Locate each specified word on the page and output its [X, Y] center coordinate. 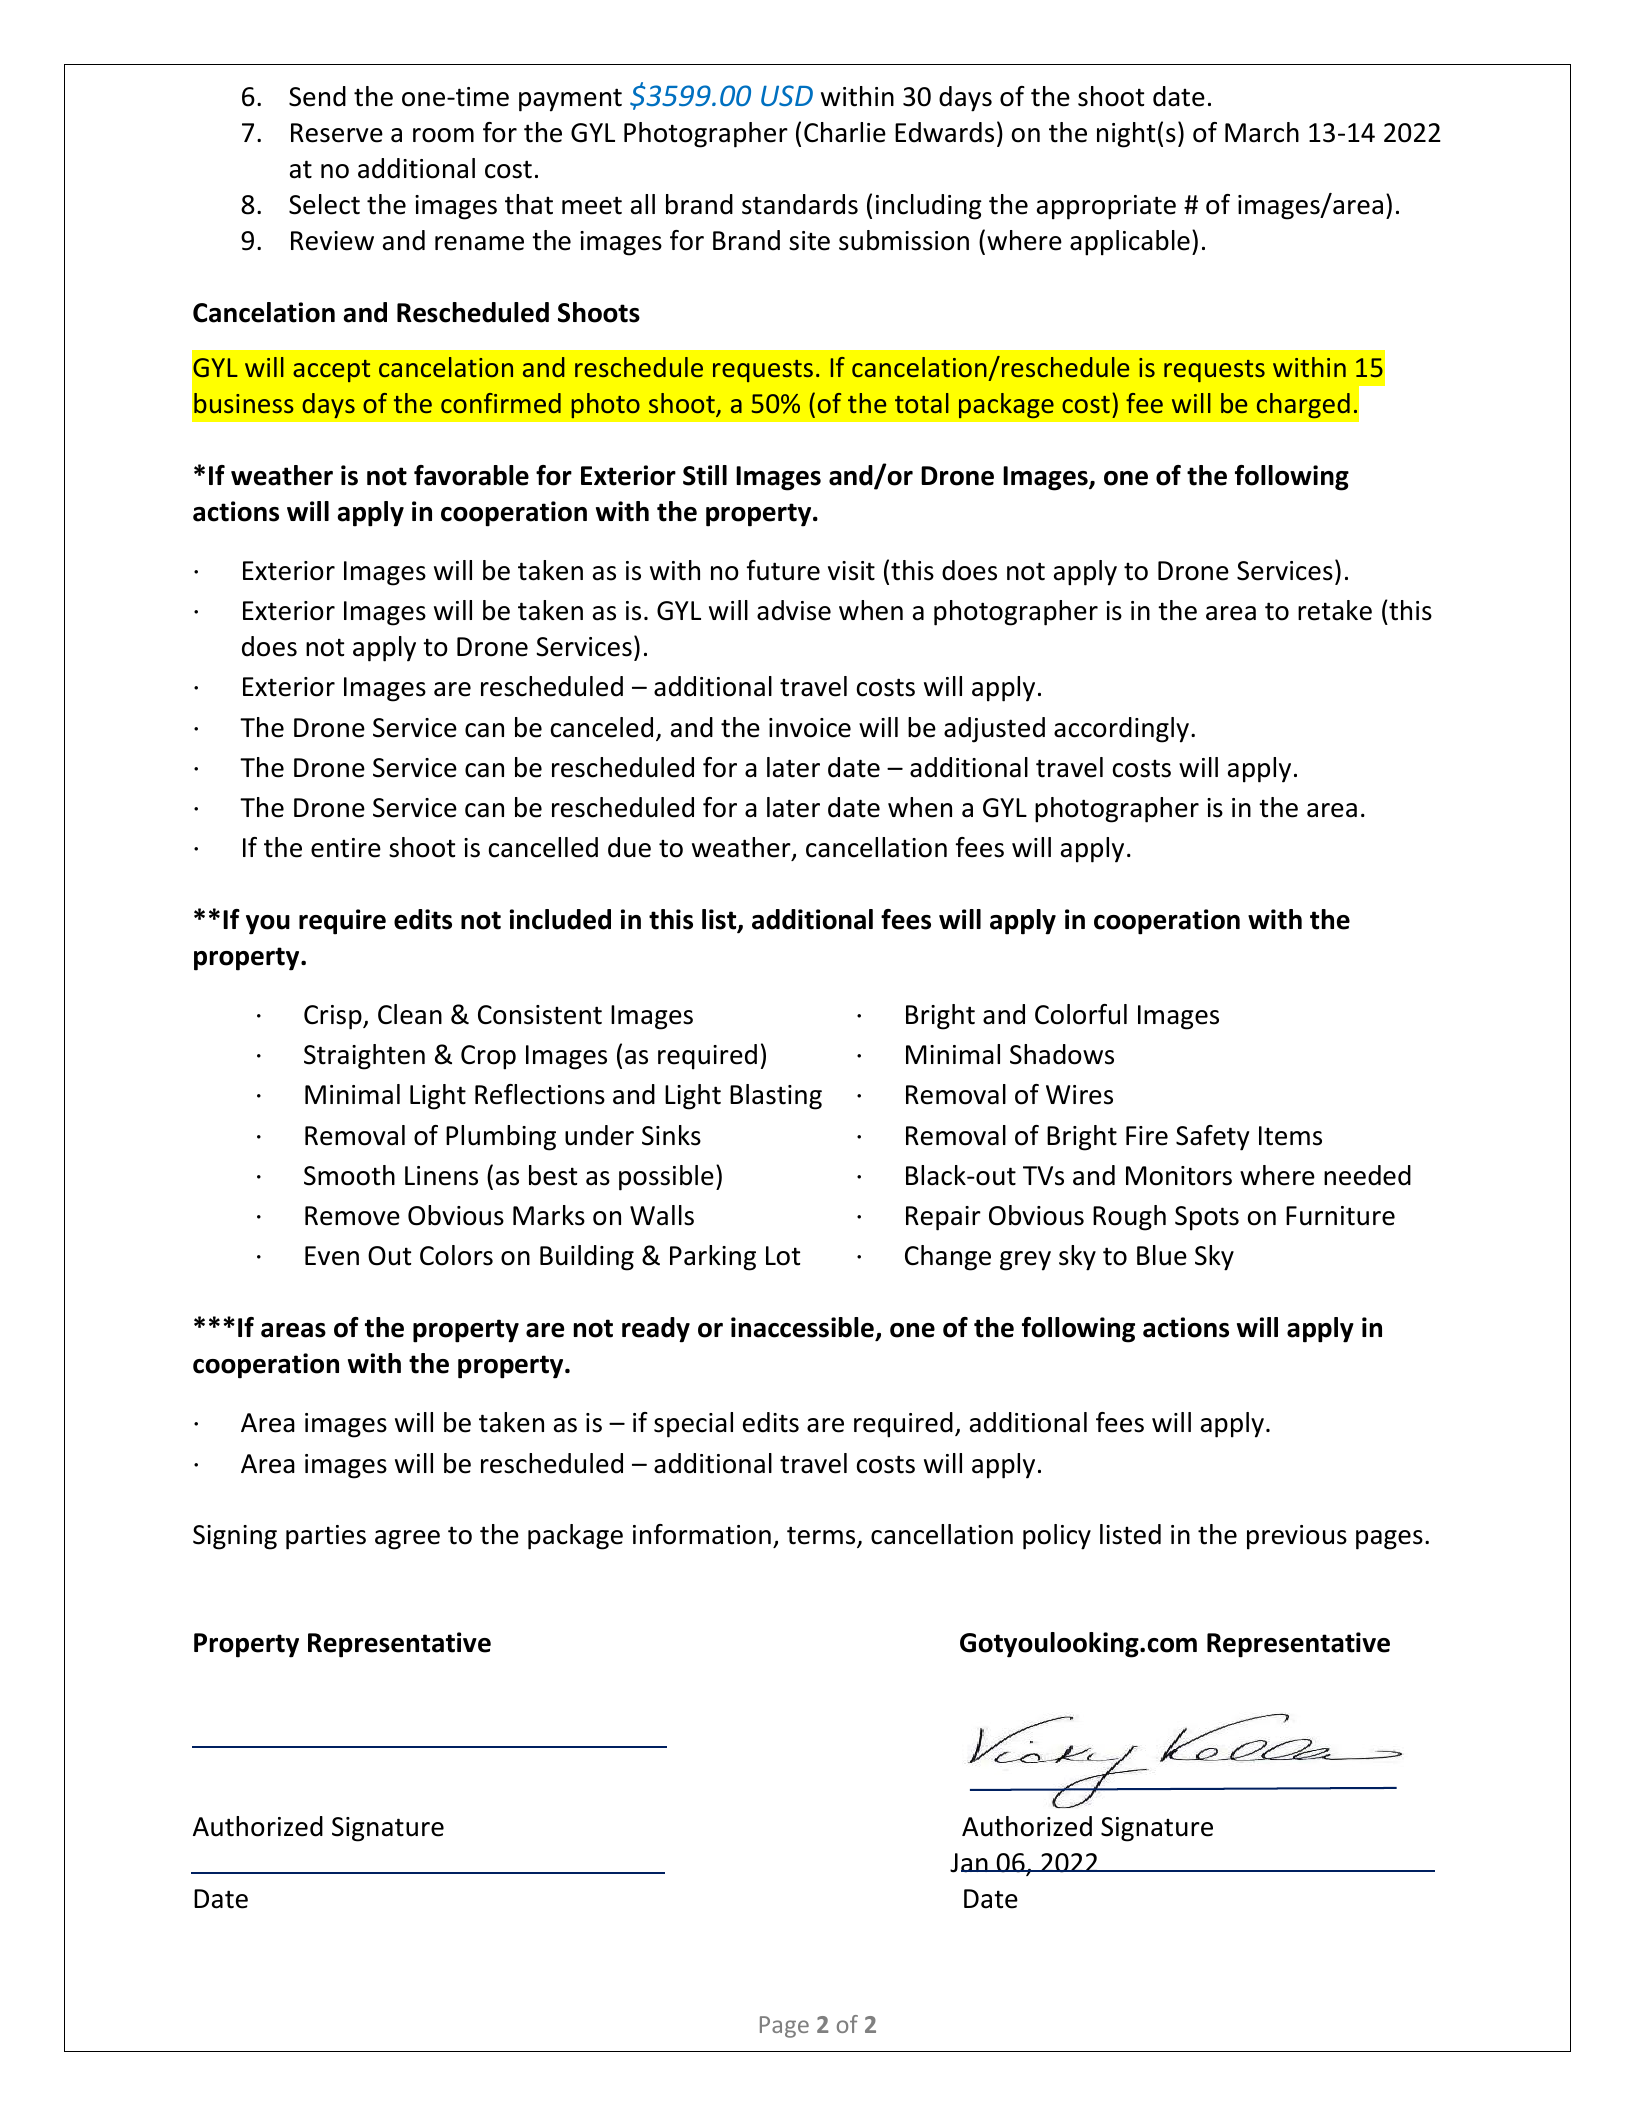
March [1262, 132]
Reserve [337, 133]
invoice [810, 728]
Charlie [845, 132]
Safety [1212, 1138]
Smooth [349, 1175]
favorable [471, 475]
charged [1303, 405]
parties [326, 1537]
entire [346, 848]
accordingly [1123, 730]
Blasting [776, 1097]
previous [1297, 1537]
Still [705, 475]
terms [822, 1537]
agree [407, 1540]
